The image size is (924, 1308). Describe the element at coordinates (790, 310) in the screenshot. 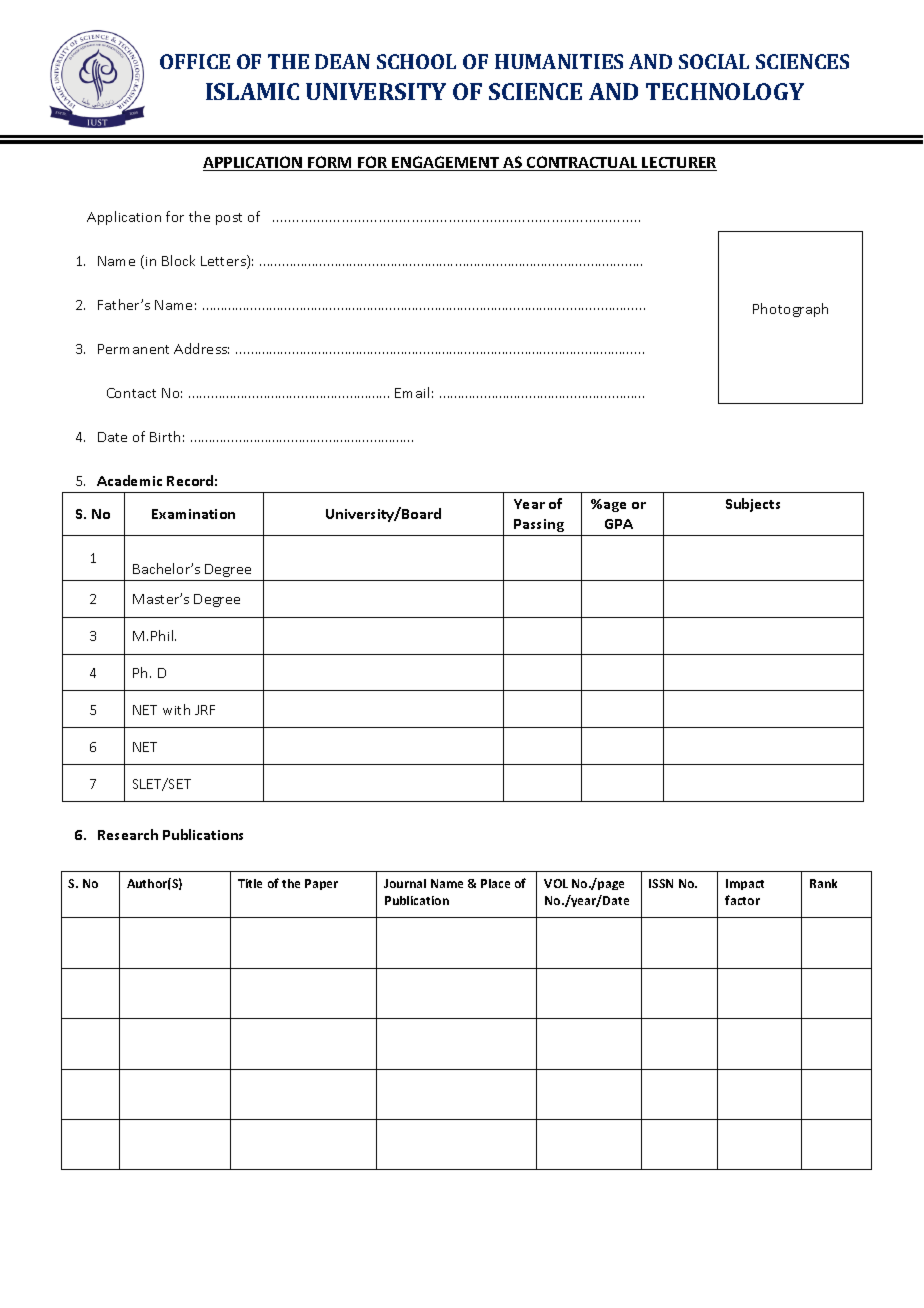

I see `Photograph` at that location.
